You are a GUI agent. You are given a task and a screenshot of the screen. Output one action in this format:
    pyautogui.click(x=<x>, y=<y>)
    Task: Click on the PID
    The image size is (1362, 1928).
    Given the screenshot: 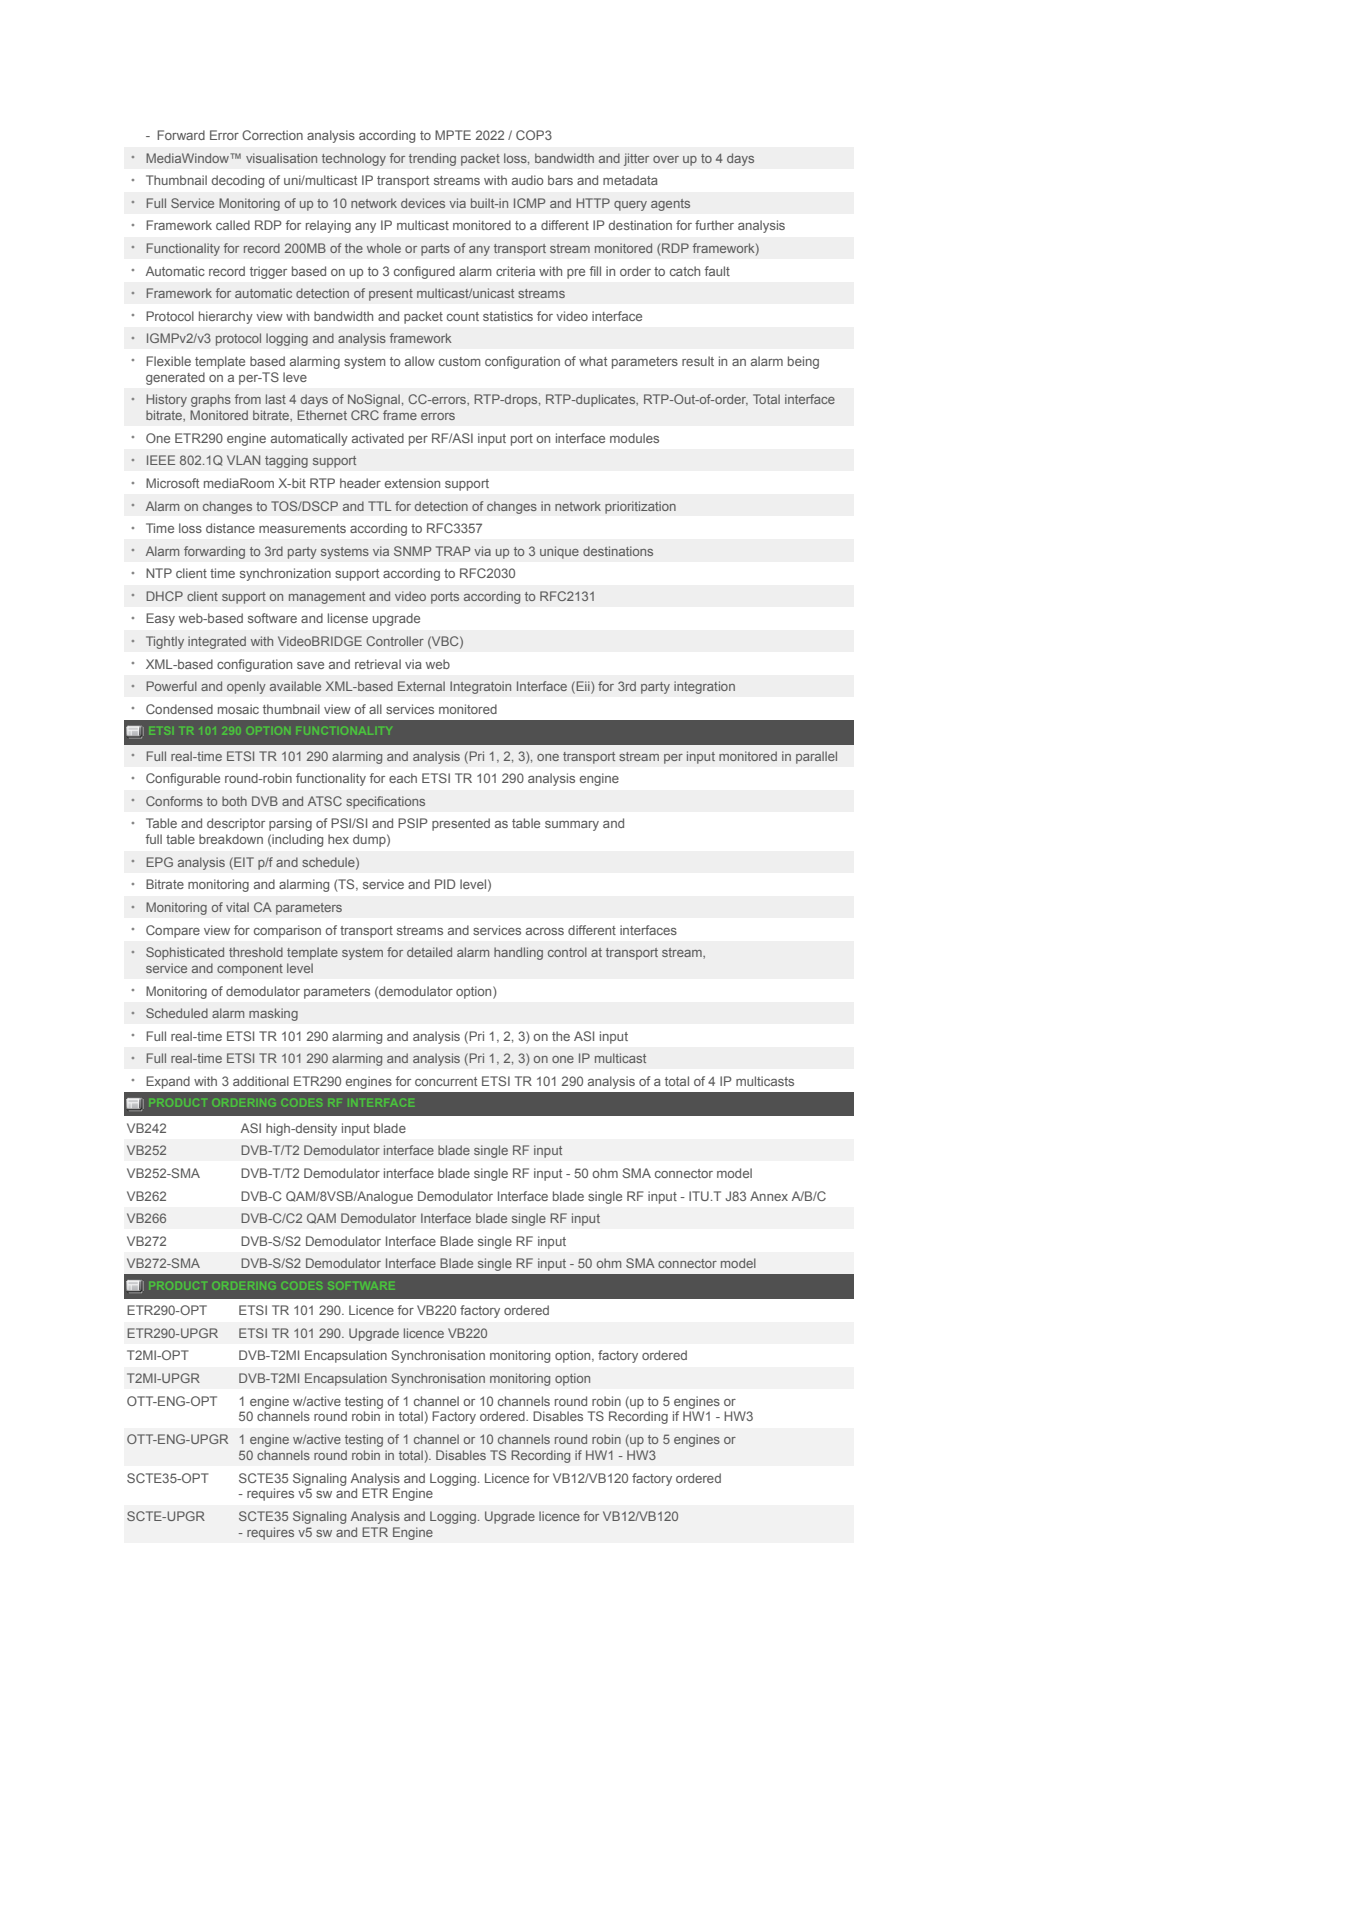 What is the action you would take?
    pyautogui.click(x=445, y=884)
